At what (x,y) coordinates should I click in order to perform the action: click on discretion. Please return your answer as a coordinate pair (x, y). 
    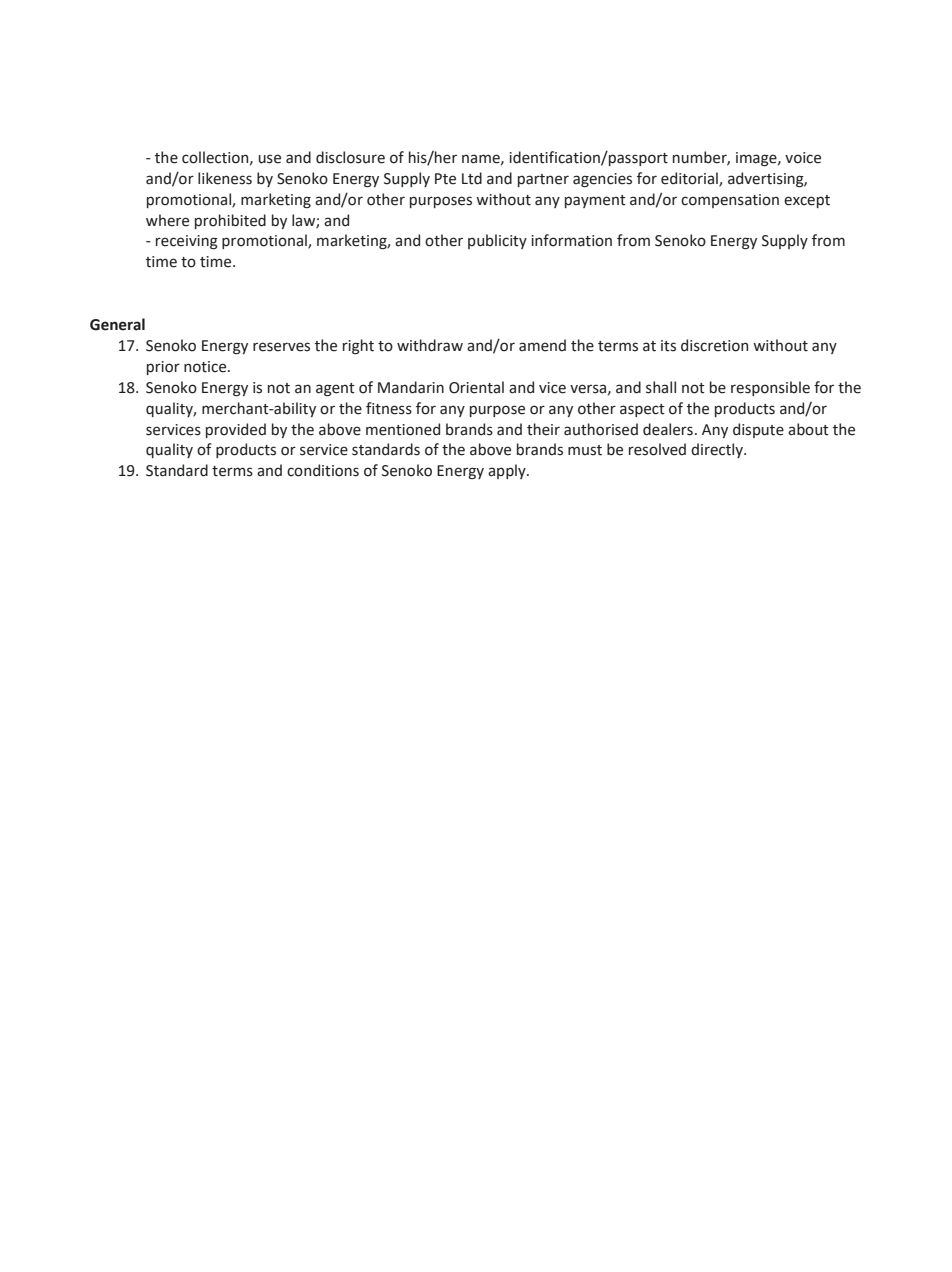
    Looking at the image, I should click on (714, 345).
